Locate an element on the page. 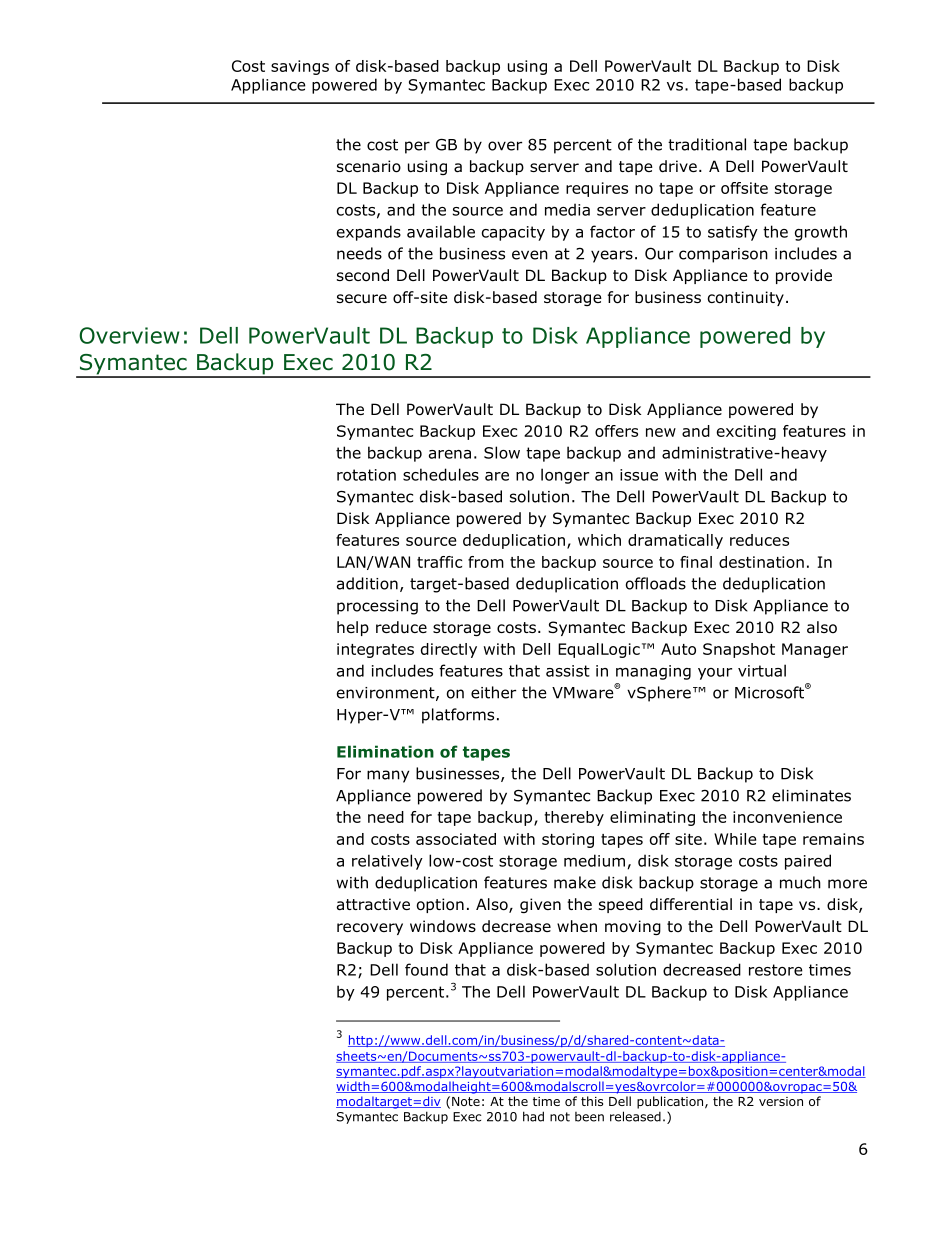 This page has height=1233, width=952. addition is located at coordinates (367, 583).
